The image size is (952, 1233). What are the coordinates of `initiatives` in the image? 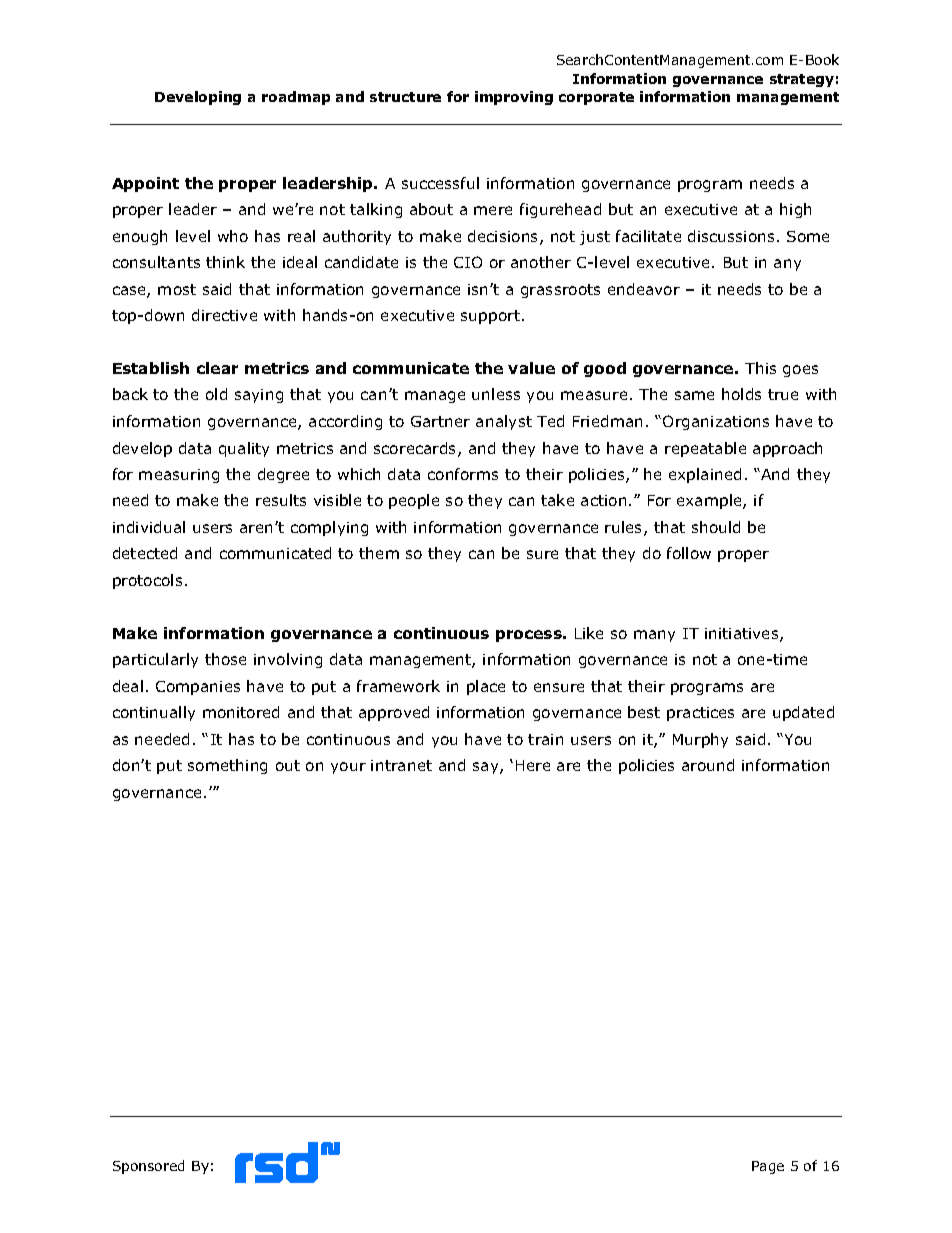 It's located at (743, 635).
